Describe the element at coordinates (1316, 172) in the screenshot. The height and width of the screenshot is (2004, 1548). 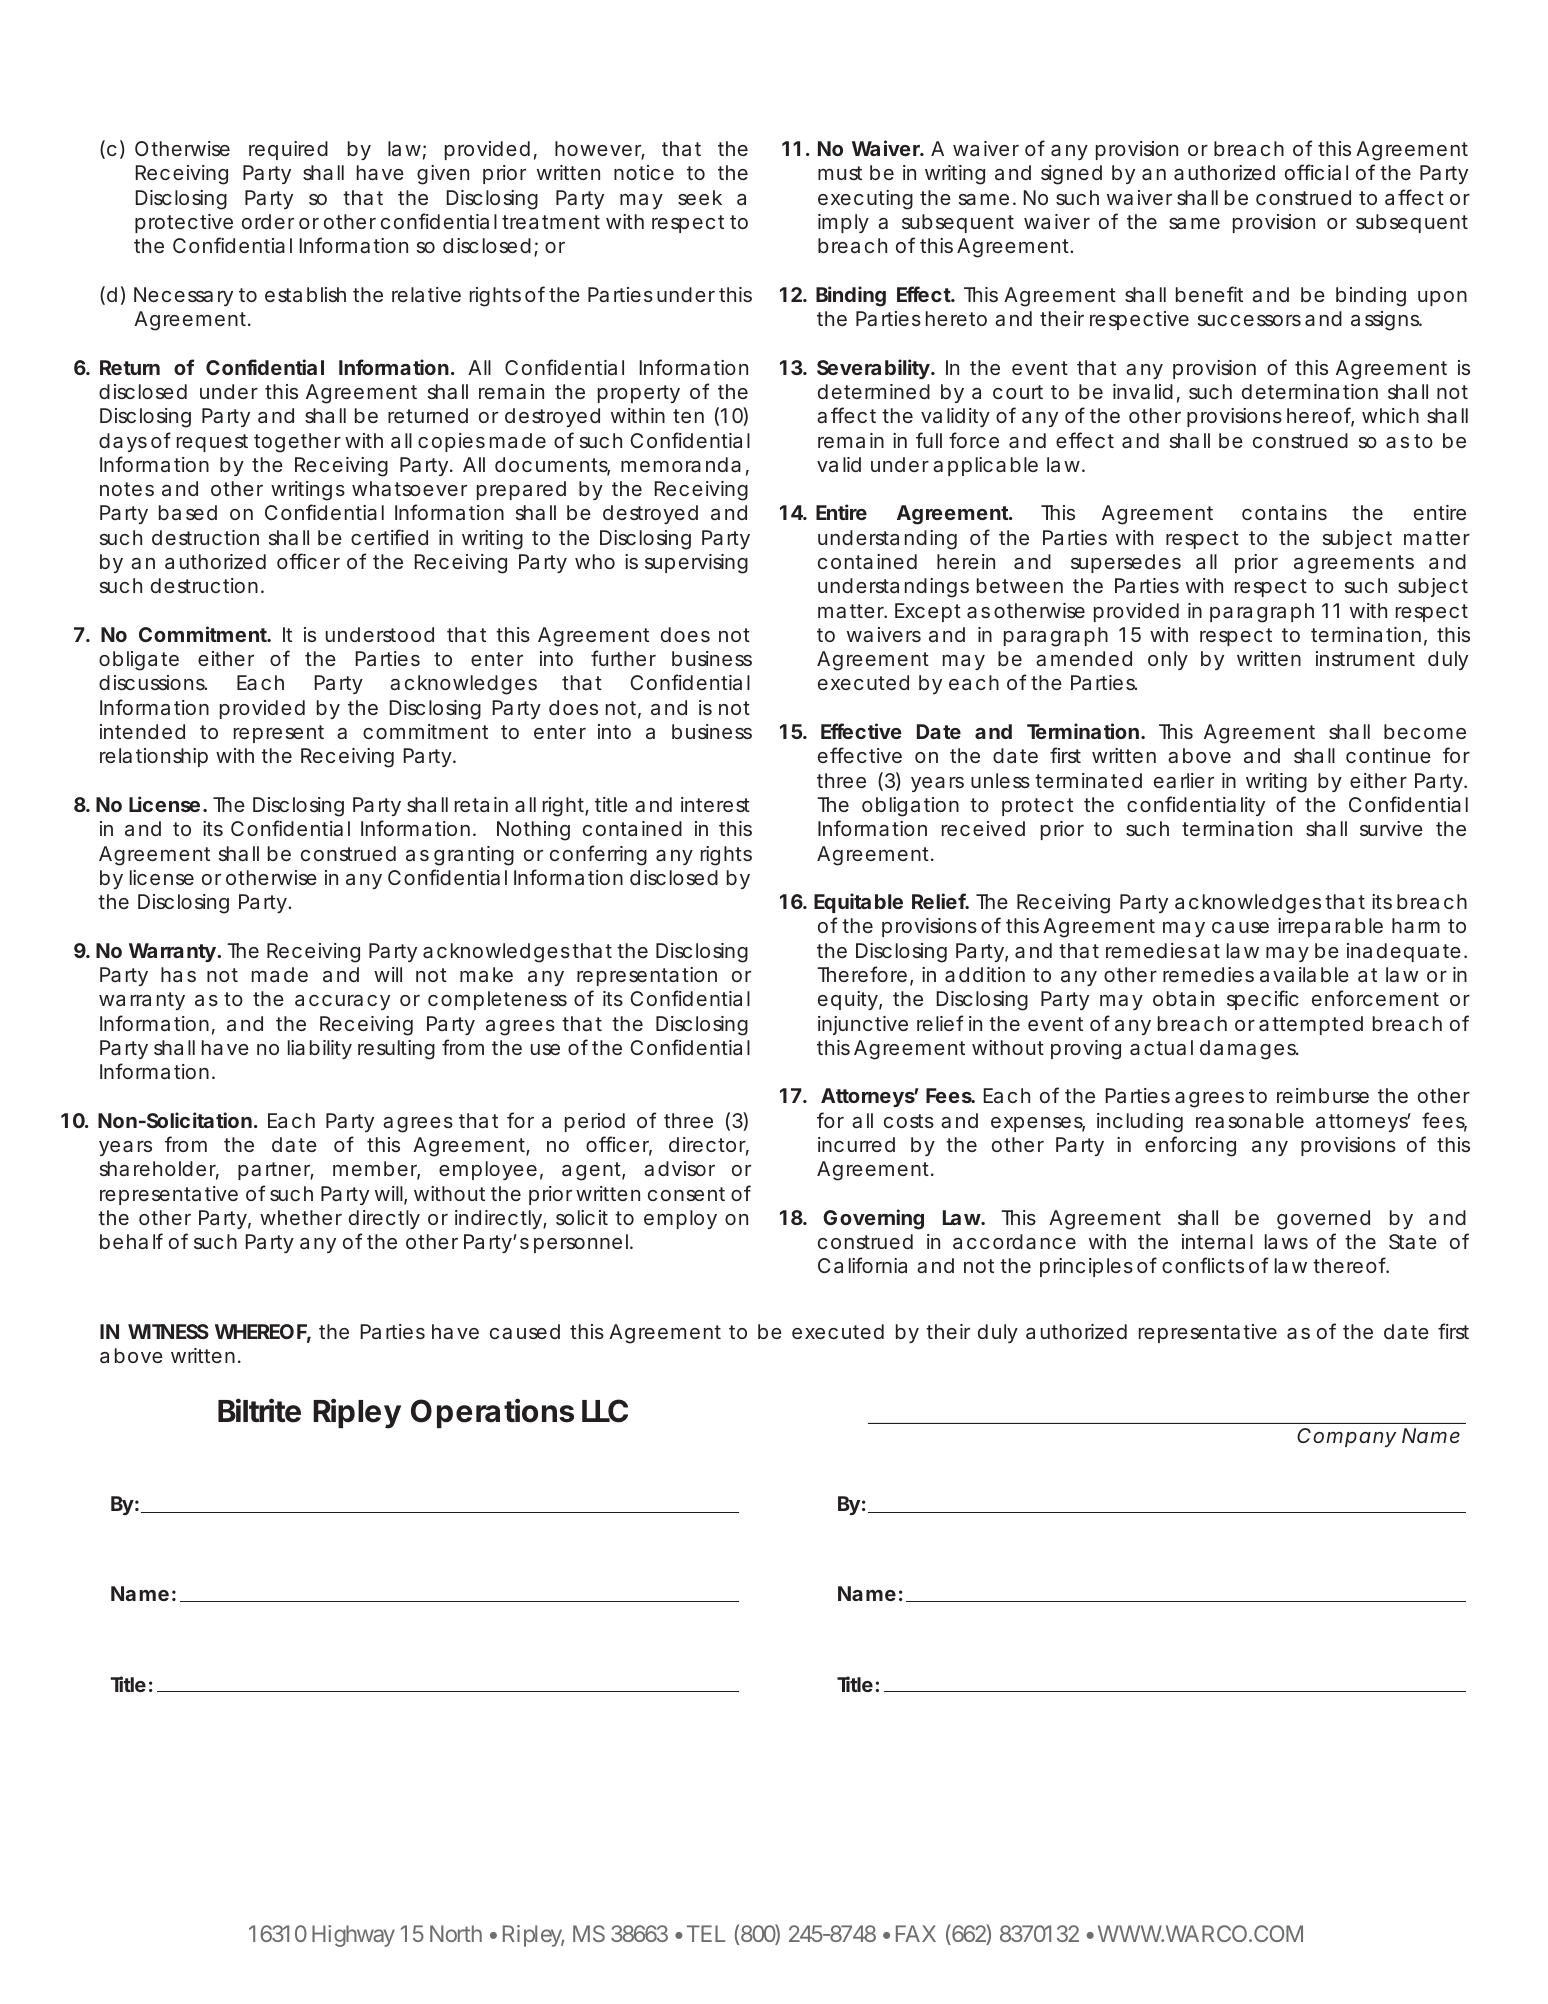
I see `official` at that location.
